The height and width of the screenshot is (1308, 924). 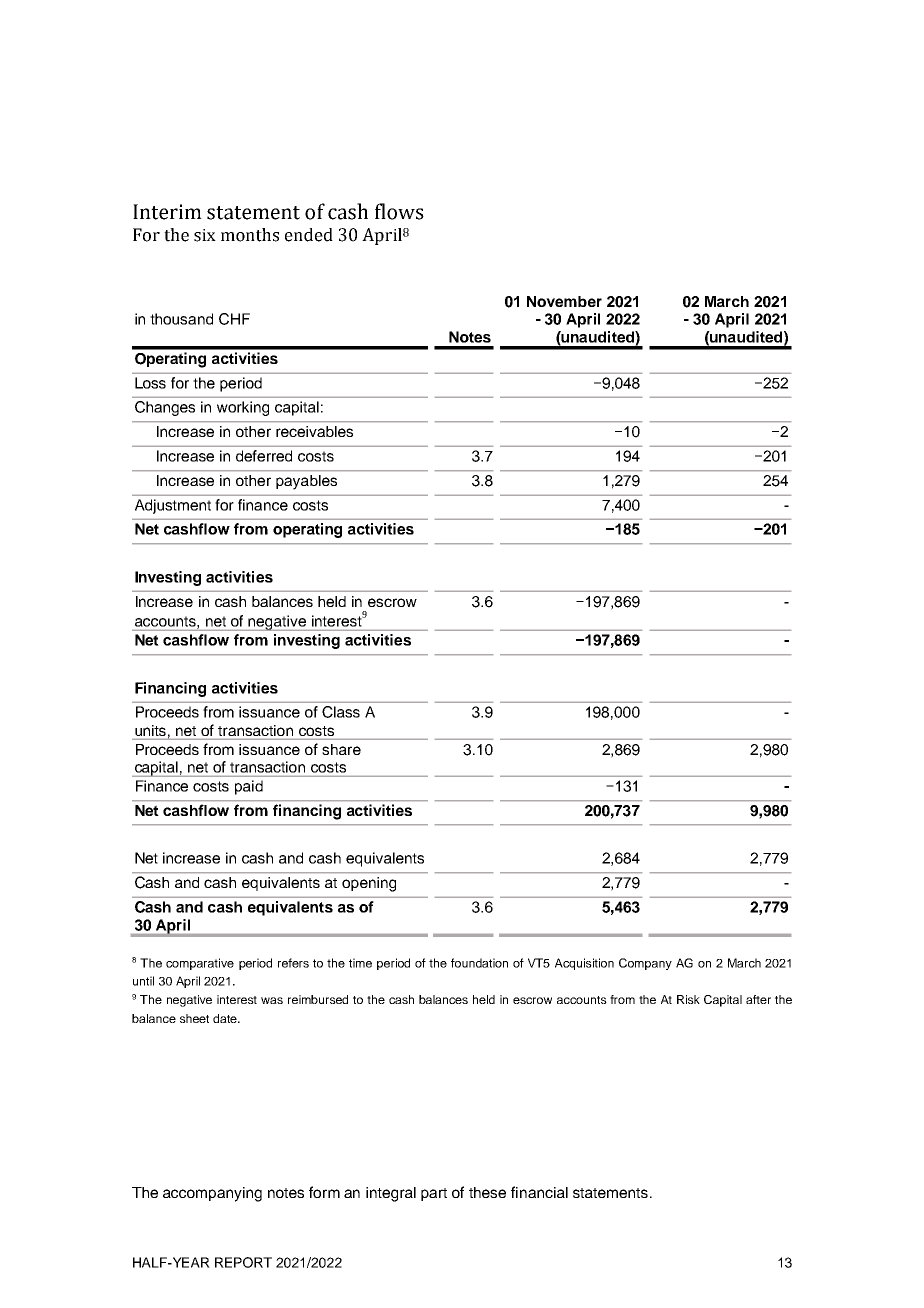 What do you see at coordinates (205, 235) in the screenshot?
I see `six` at bounding box center [205, 235].
